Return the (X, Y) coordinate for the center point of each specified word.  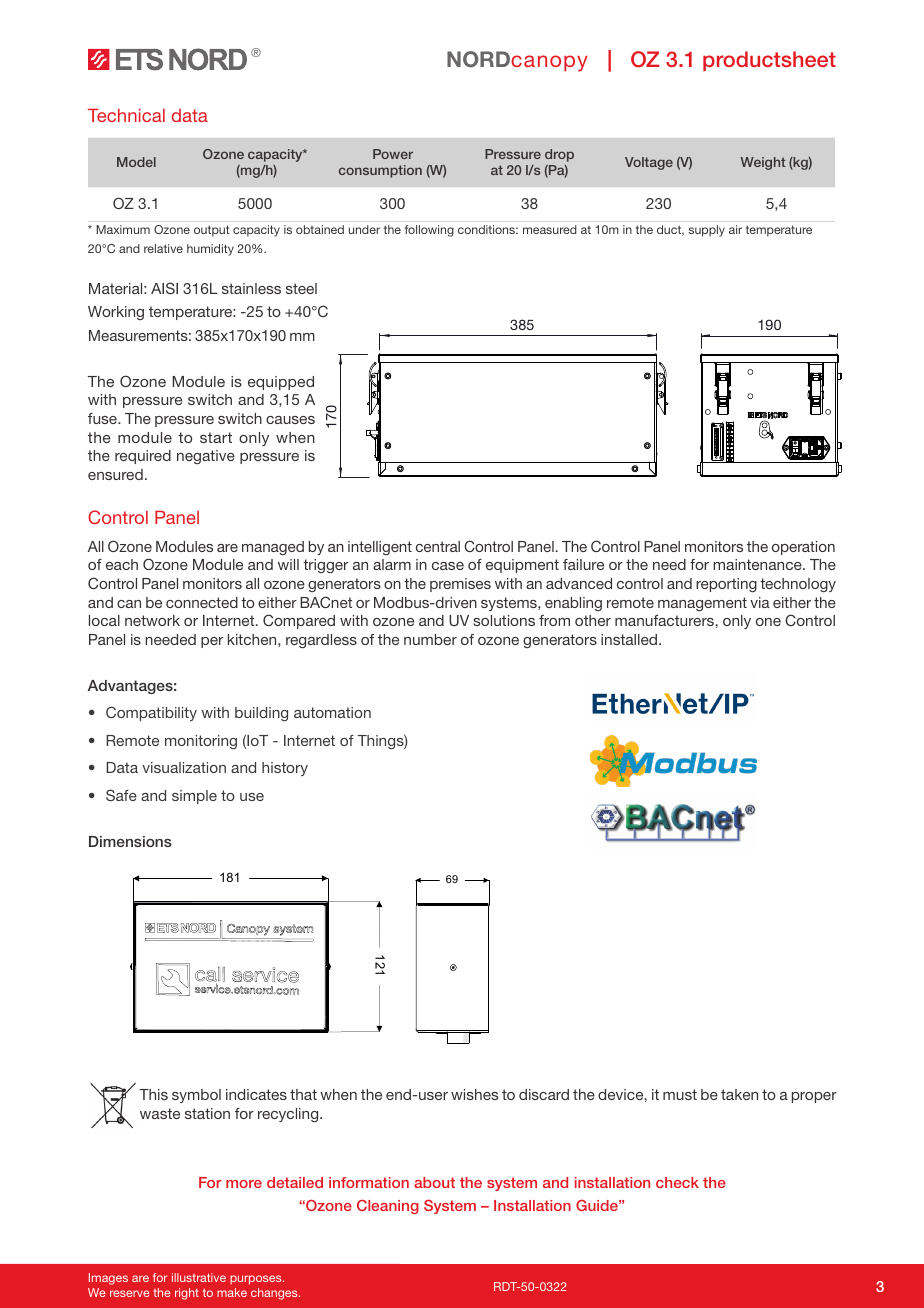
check (677, 1182)
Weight (763, 163)
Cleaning (388, 1207)
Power (393, 154)
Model (136, 162)
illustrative (199, 1277)
